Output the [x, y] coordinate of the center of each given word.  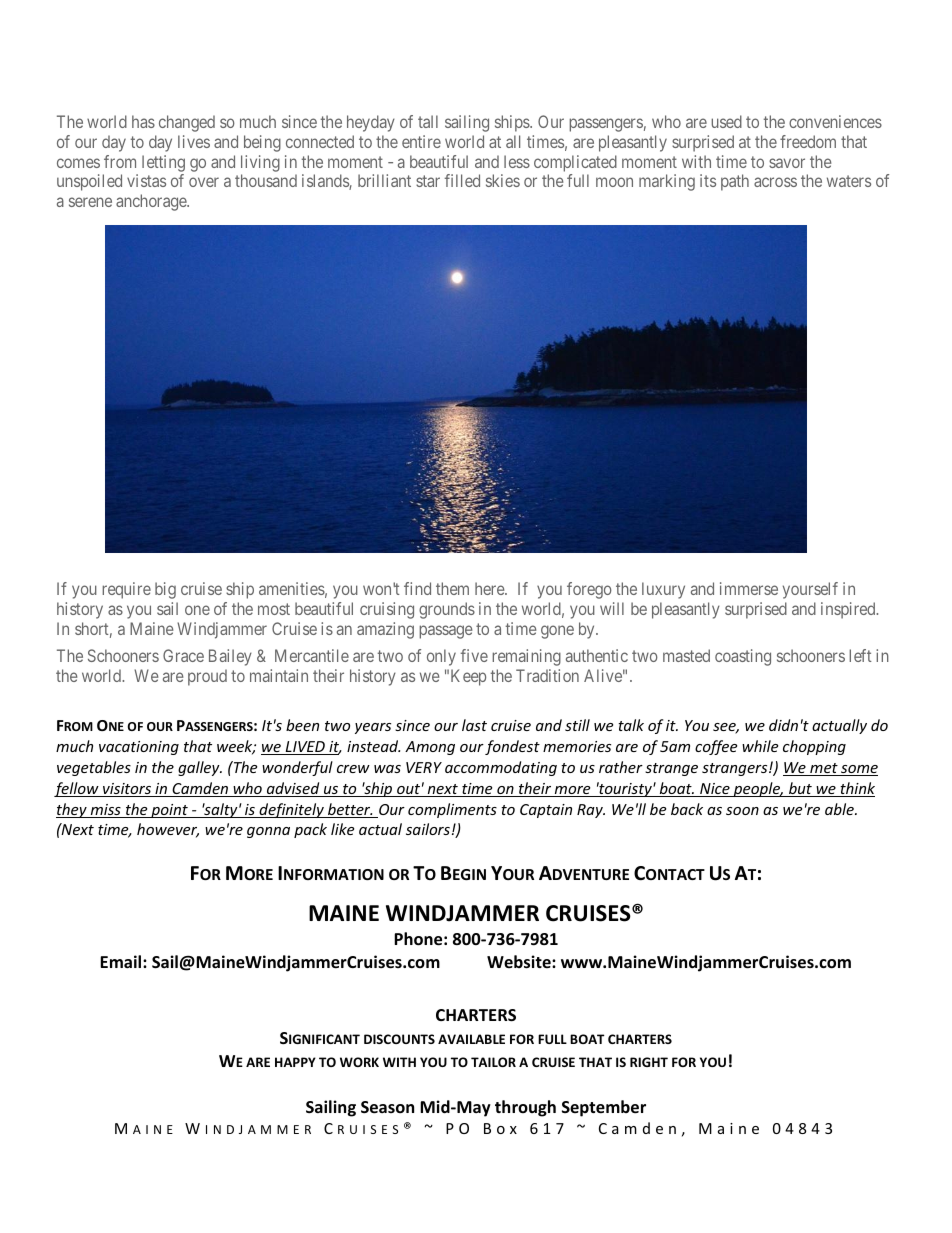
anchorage [152, 202]
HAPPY [295, 1062]
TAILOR [493, 1062]
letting [163, 163]
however [168, 830]
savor [787, 163]
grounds [447, 610]
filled [462, 180]
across [775, 182]
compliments [452, 810]
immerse [749, 588]
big [165, 590]
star [428, 181]
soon [742, 811]
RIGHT [649, 1062]
